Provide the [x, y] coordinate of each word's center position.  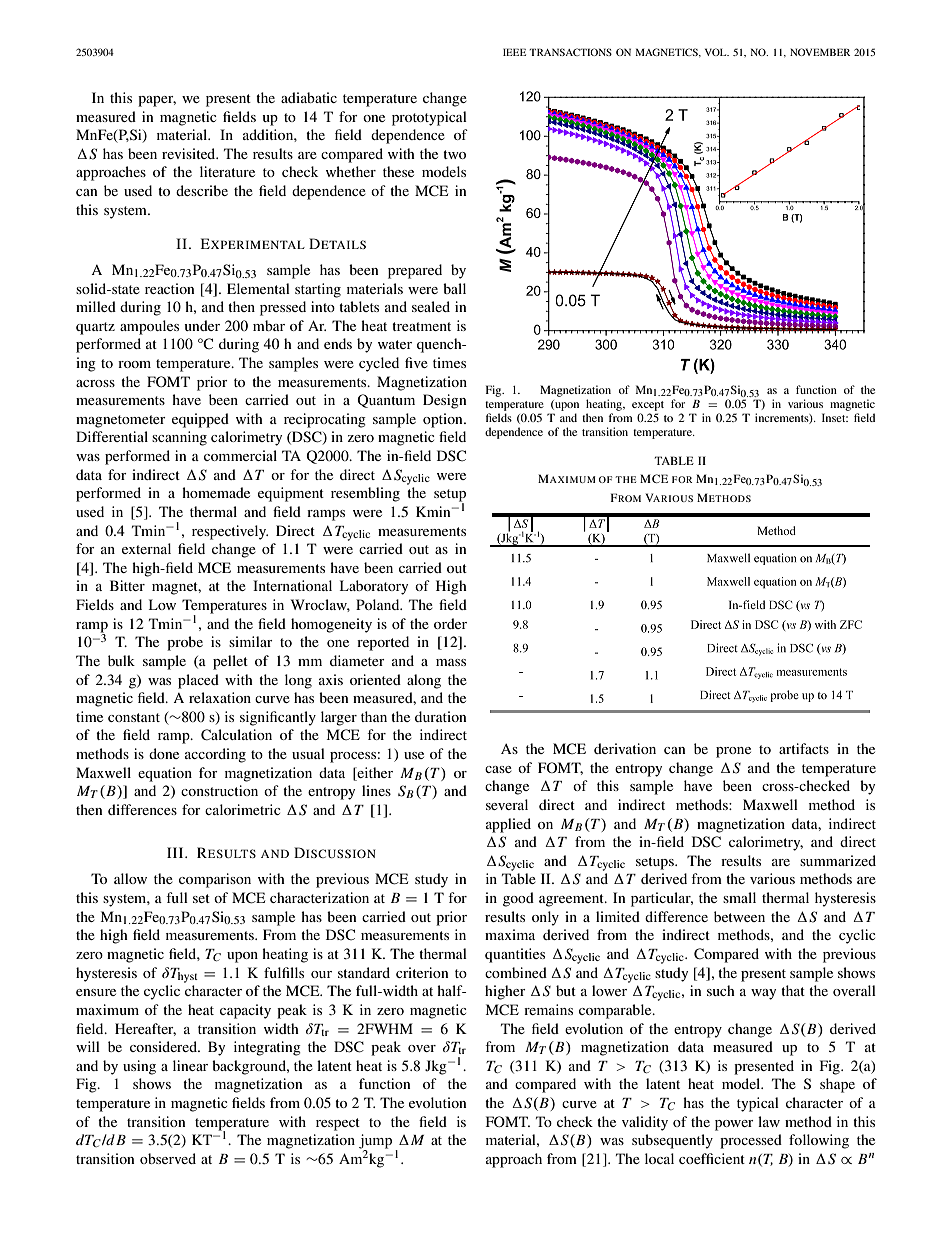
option [444, 420]
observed [168, 1158]
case [498, 769]
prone [733, 752]
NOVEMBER [820, 52]
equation [165, 774]
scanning [179, 438]
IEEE [514, 52]
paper [157, 101]
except [648, 406]
